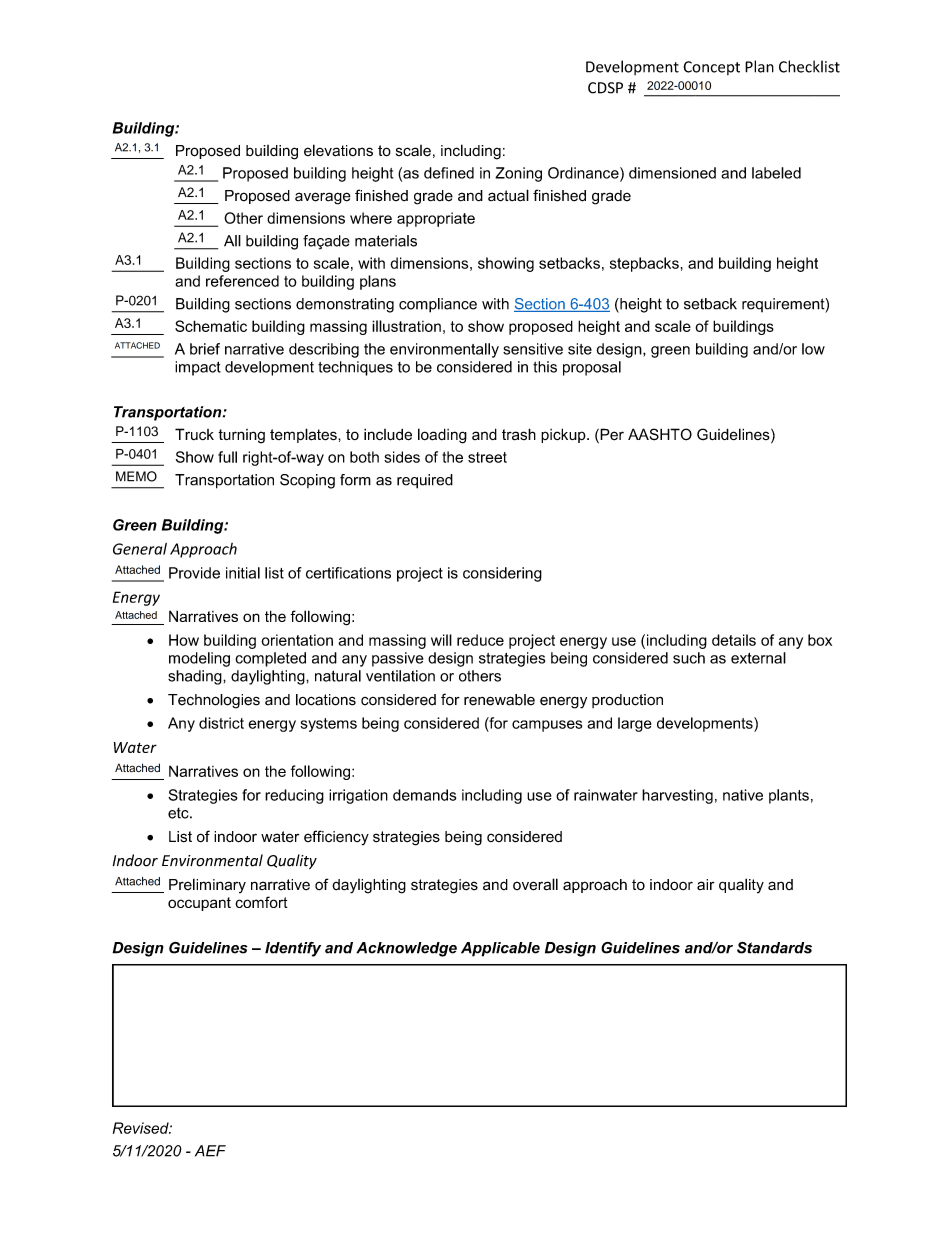  I want to click on proposal, so click(592, 368).
